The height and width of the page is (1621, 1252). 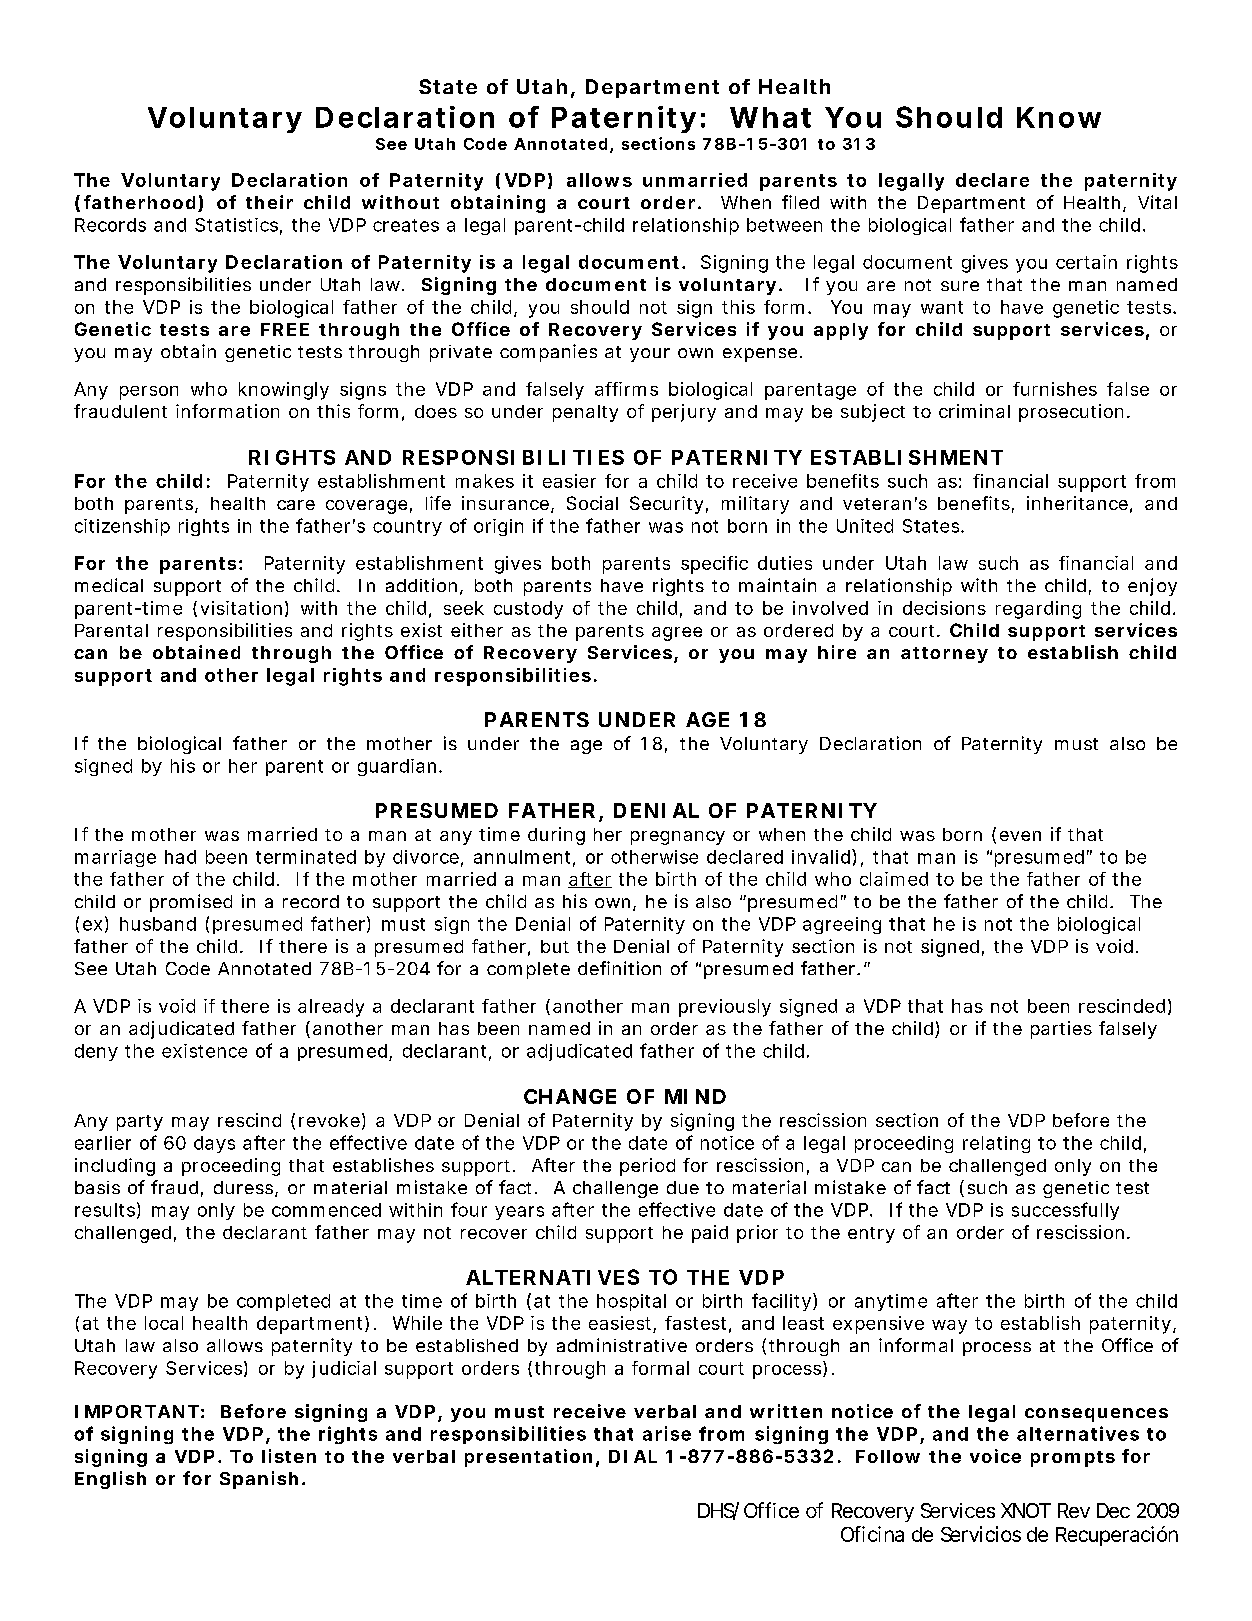 What do you see at coordinates (995, 1456) in the page?
I see `voice` at bounding box center [995, 1456].
